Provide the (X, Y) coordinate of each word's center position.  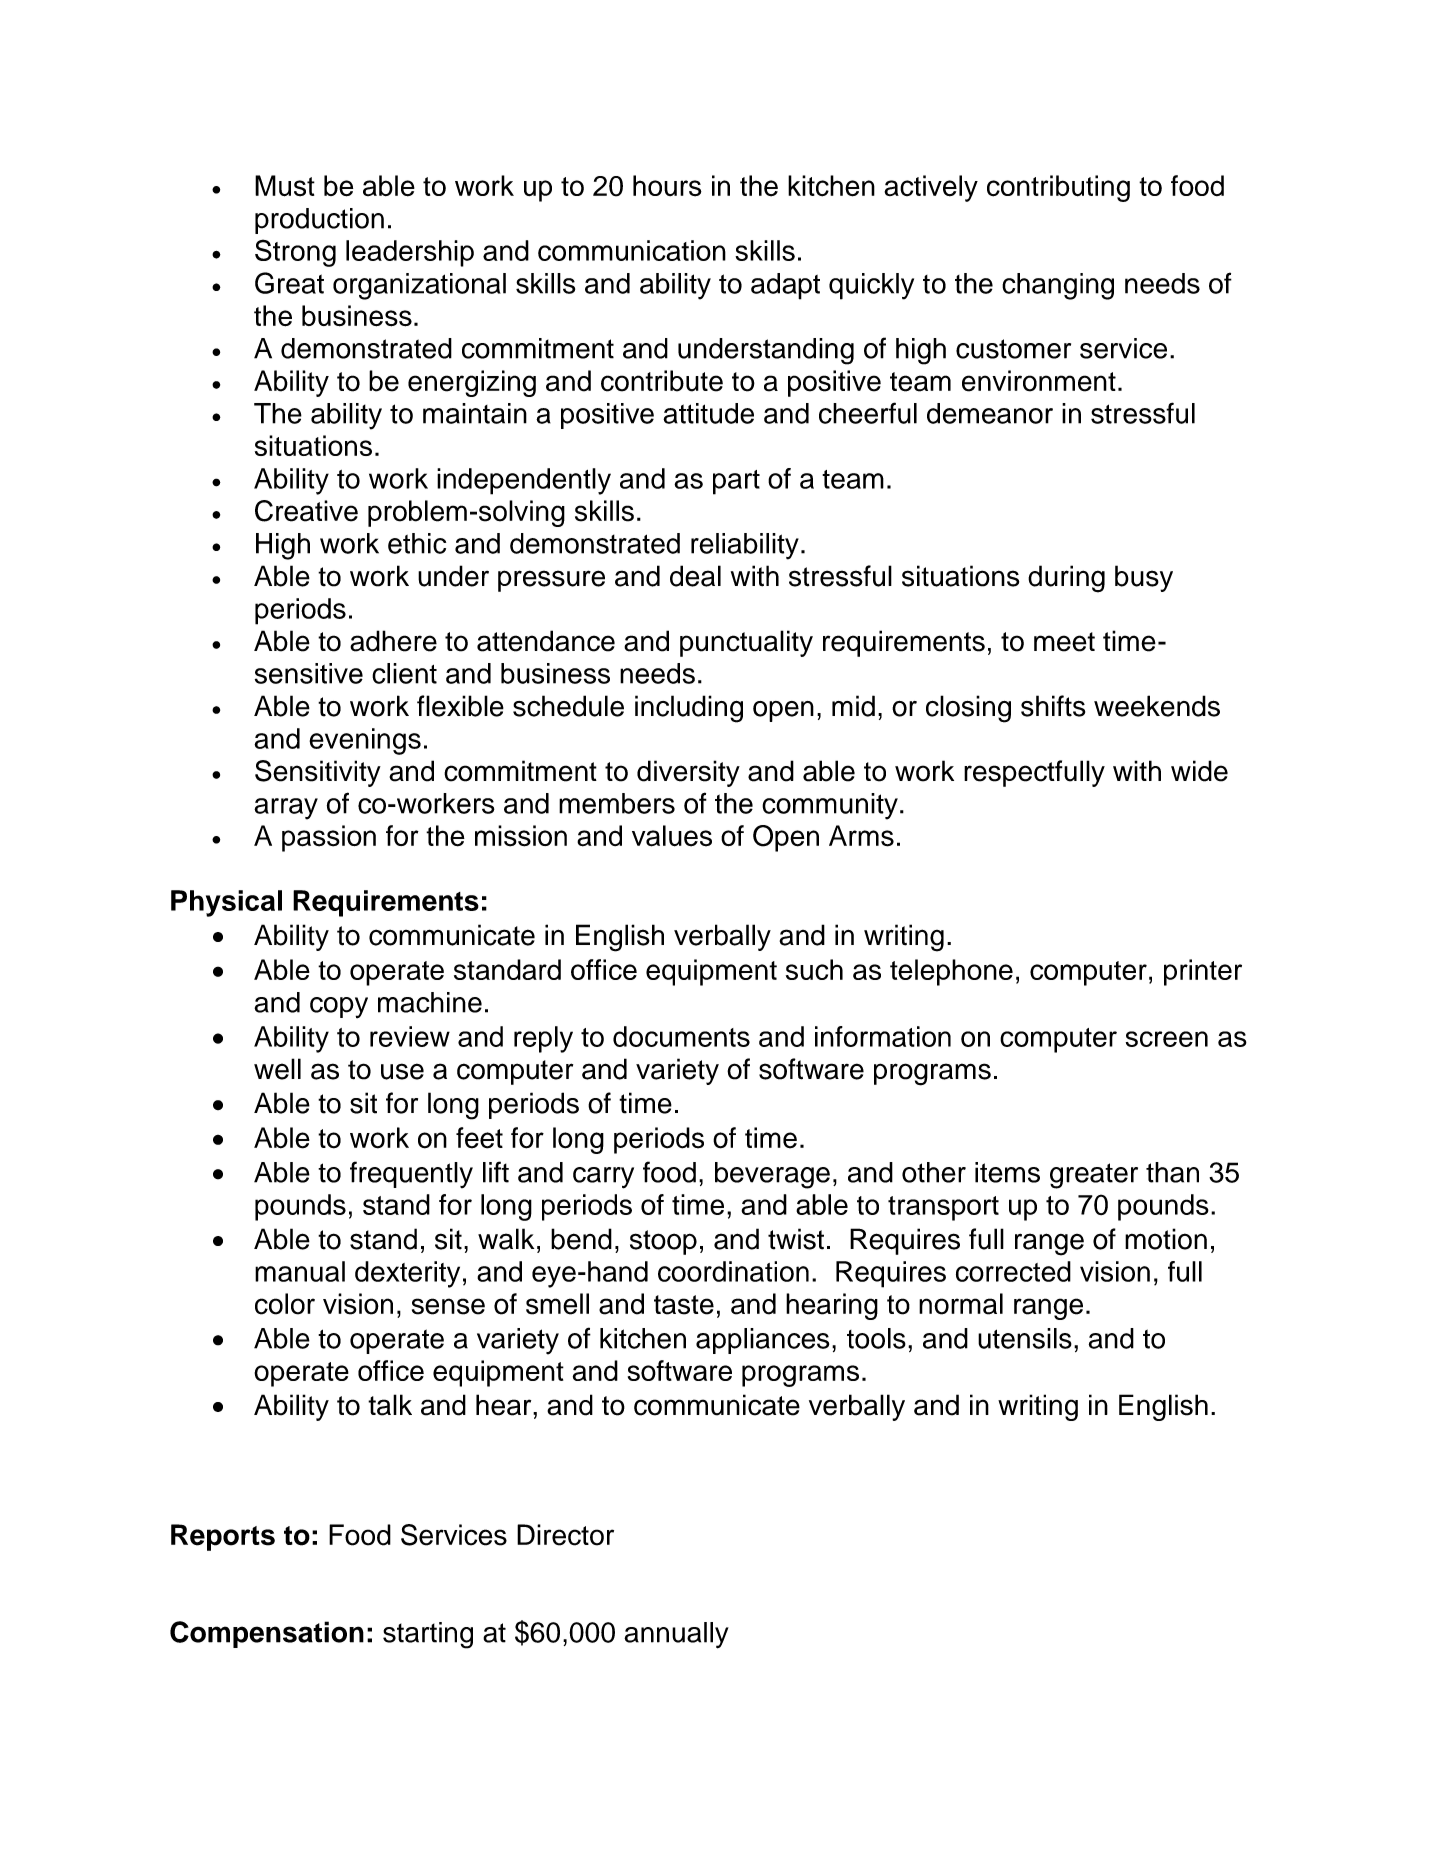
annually (676, 1635)
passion (329, 838)
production (319, 221)
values (672, 836)
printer (1203, 972)
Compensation (267, 1634)
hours (667, 186)
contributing (1058, 188)
